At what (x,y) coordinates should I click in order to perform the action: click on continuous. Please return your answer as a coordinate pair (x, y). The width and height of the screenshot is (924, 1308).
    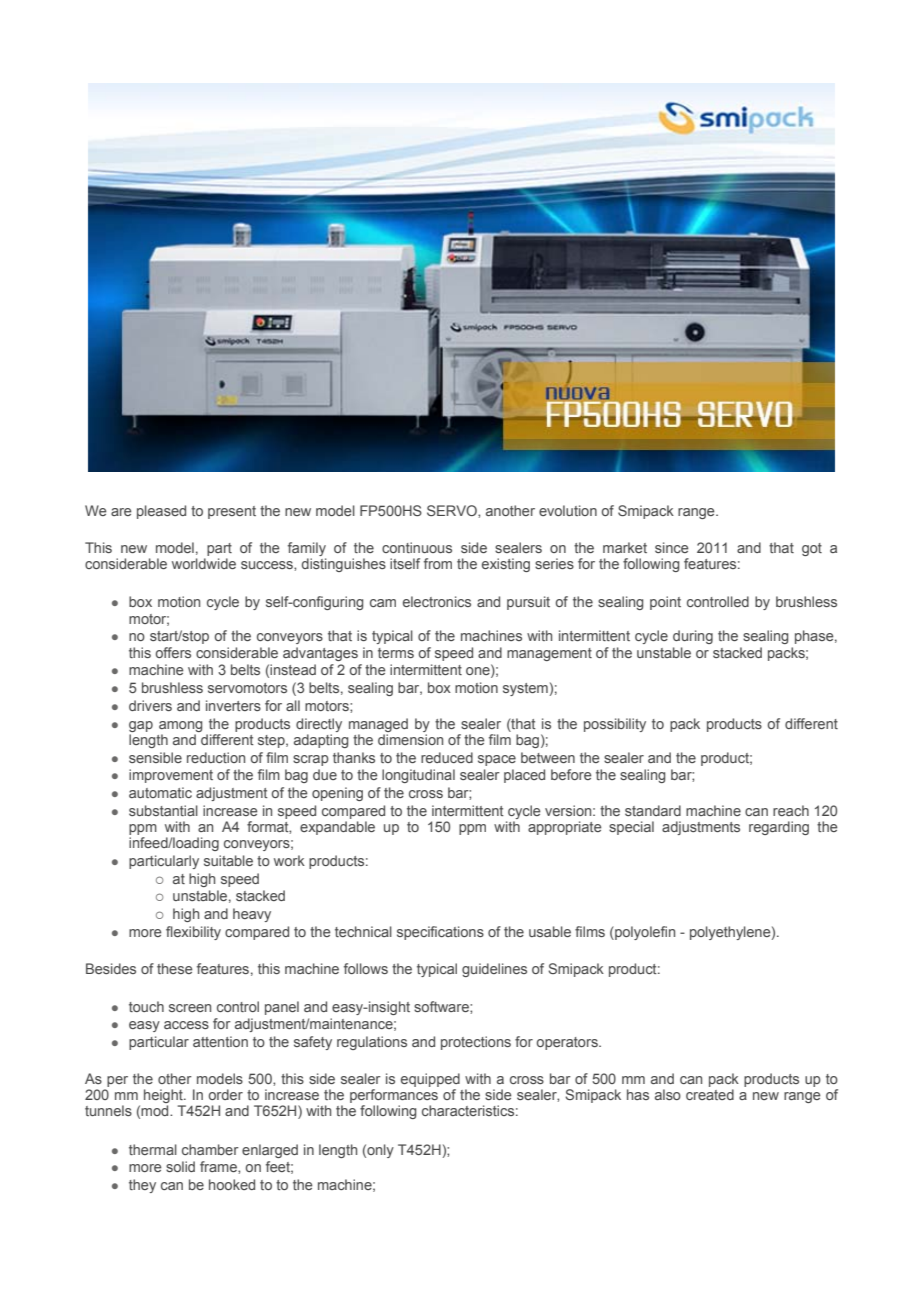
    Looking at the image, I should click on (417, 547).
